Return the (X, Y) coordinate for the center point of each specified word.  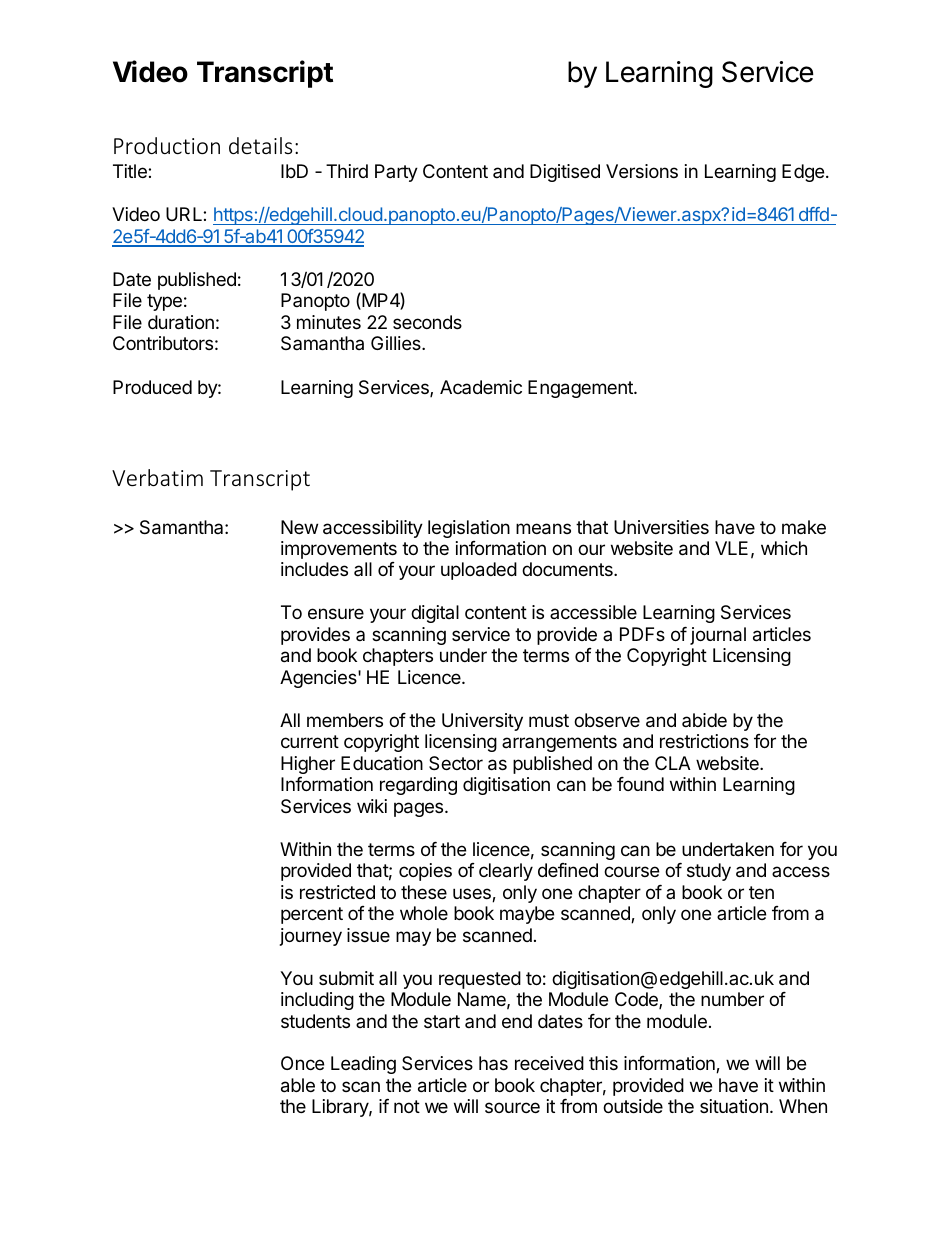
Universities (661, 527)
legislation (469, 529)
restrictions (704, 741)
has (493, 1063)
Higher (308, 765)
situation (734, 1106)
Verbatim (157, 477)
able (298, 1085)
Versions (642, 171)
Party (396, 173)
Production (167, 145)
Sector (456, 763)
